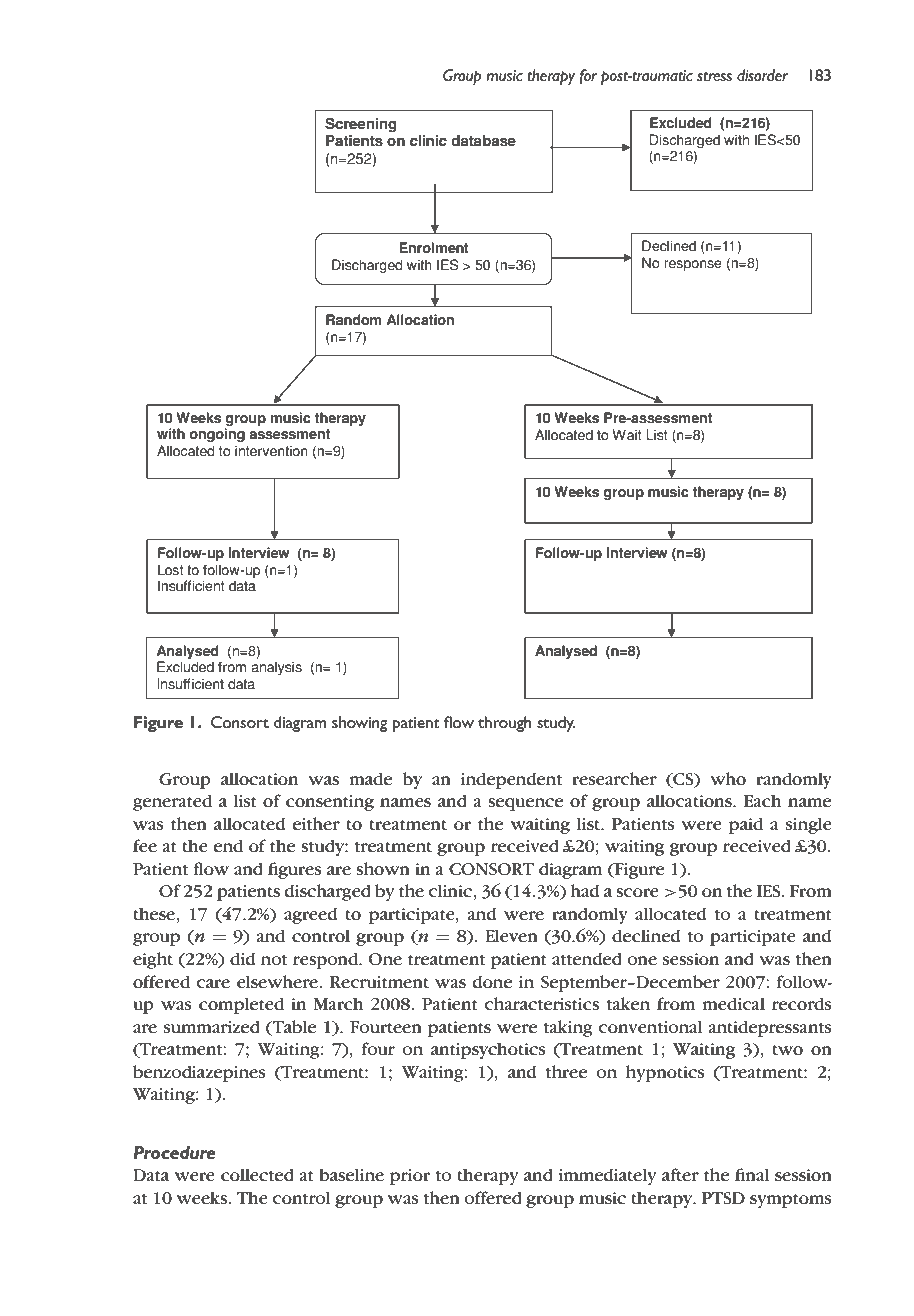 This document has height=1316, width=914. What do you see at coordinates (257, 1174) in the document?
I see `collected` at bounding box center [257, 1174].
